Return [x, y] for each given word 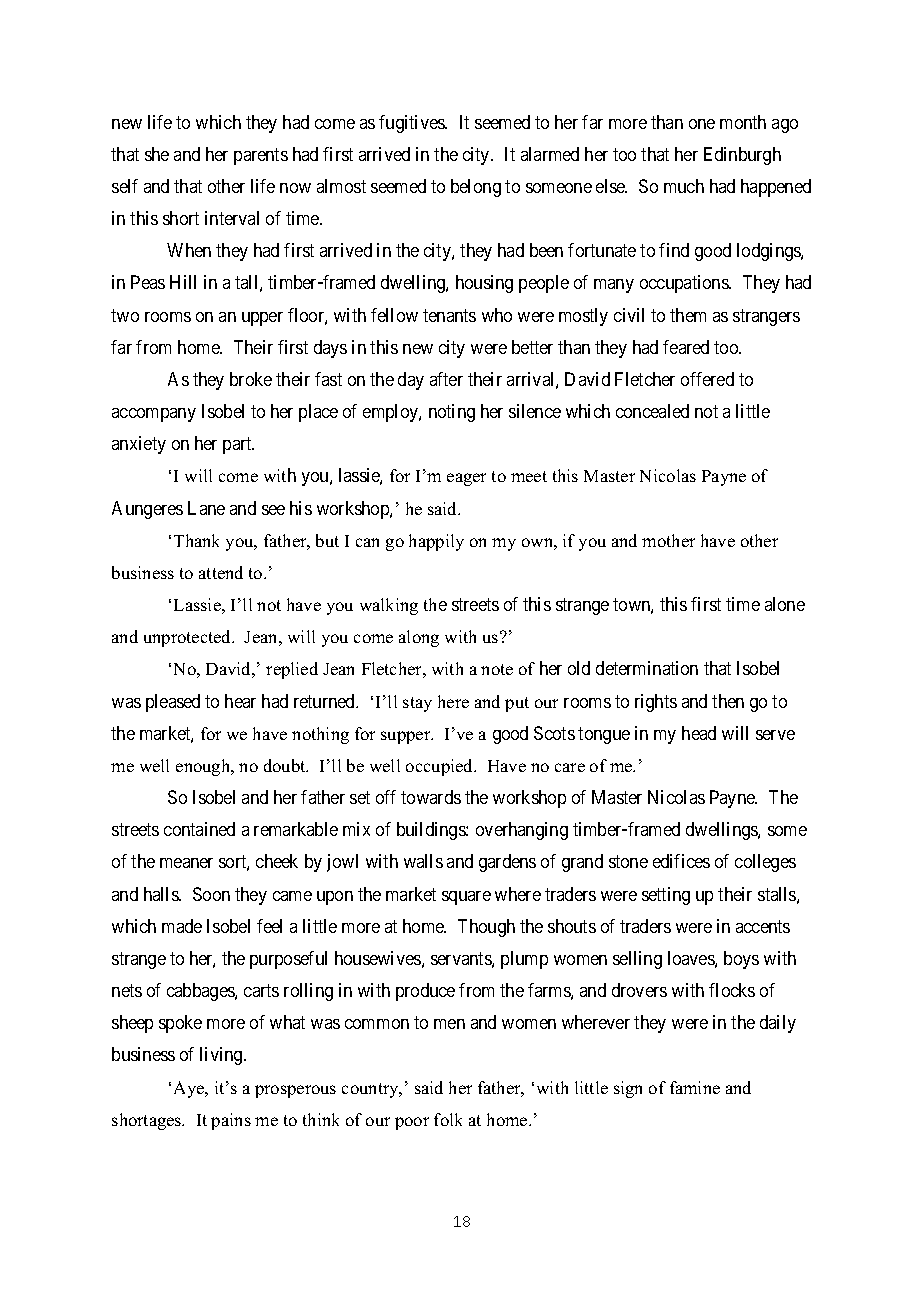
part [238, 446]
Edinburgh [742, 156]
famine [695, 1087]
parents [261, 156]
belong [476, 188]
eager [466, 479]
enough [204, 767]
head [699, 733]
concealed [652, 411]
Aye [190, 1089]
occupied [441, 767]
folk [448, 1119]
